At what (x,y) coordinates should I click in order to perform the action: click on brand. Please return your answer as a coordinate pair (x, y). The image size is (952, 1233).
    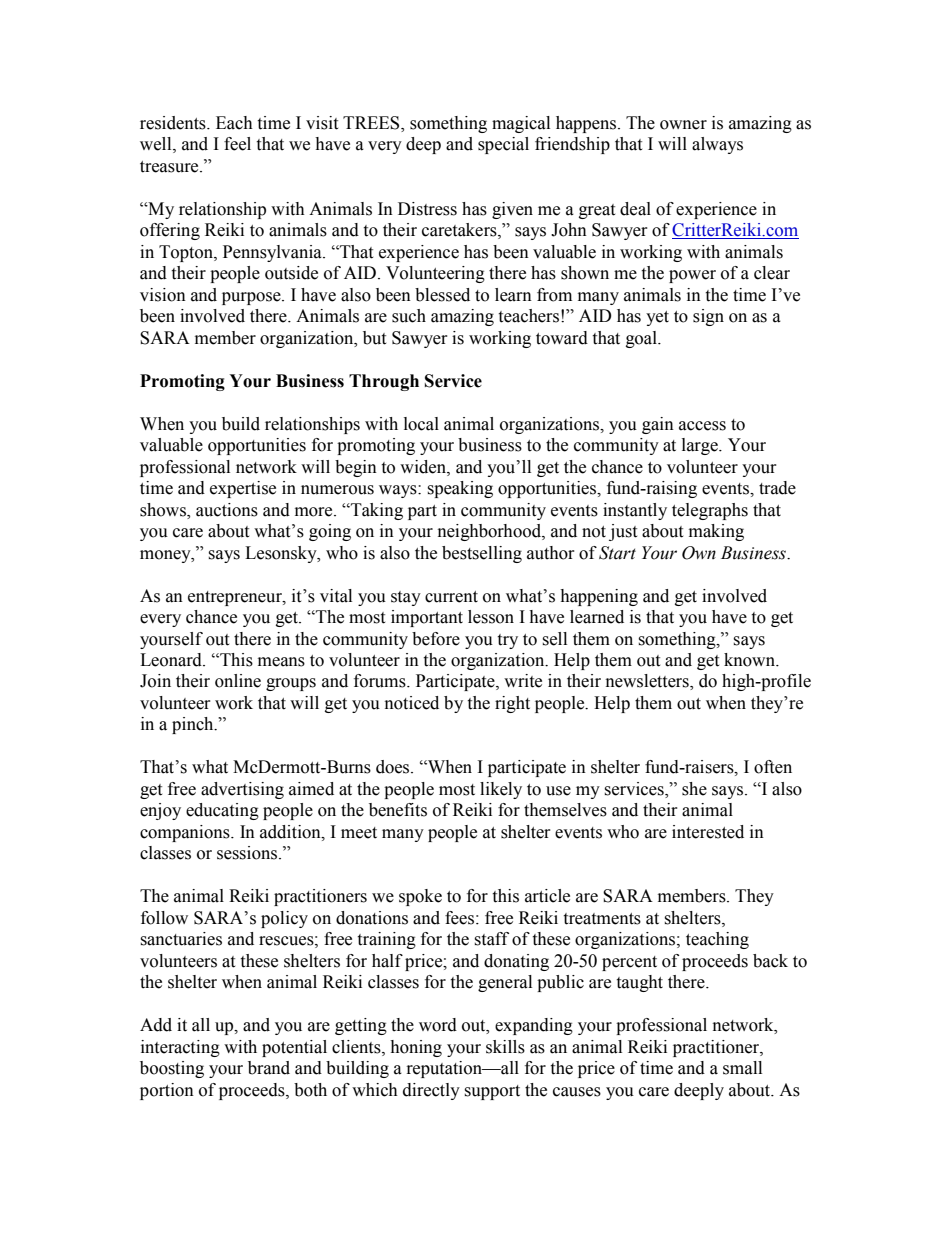
    Looking at the image, I should click on (269, 1068).
